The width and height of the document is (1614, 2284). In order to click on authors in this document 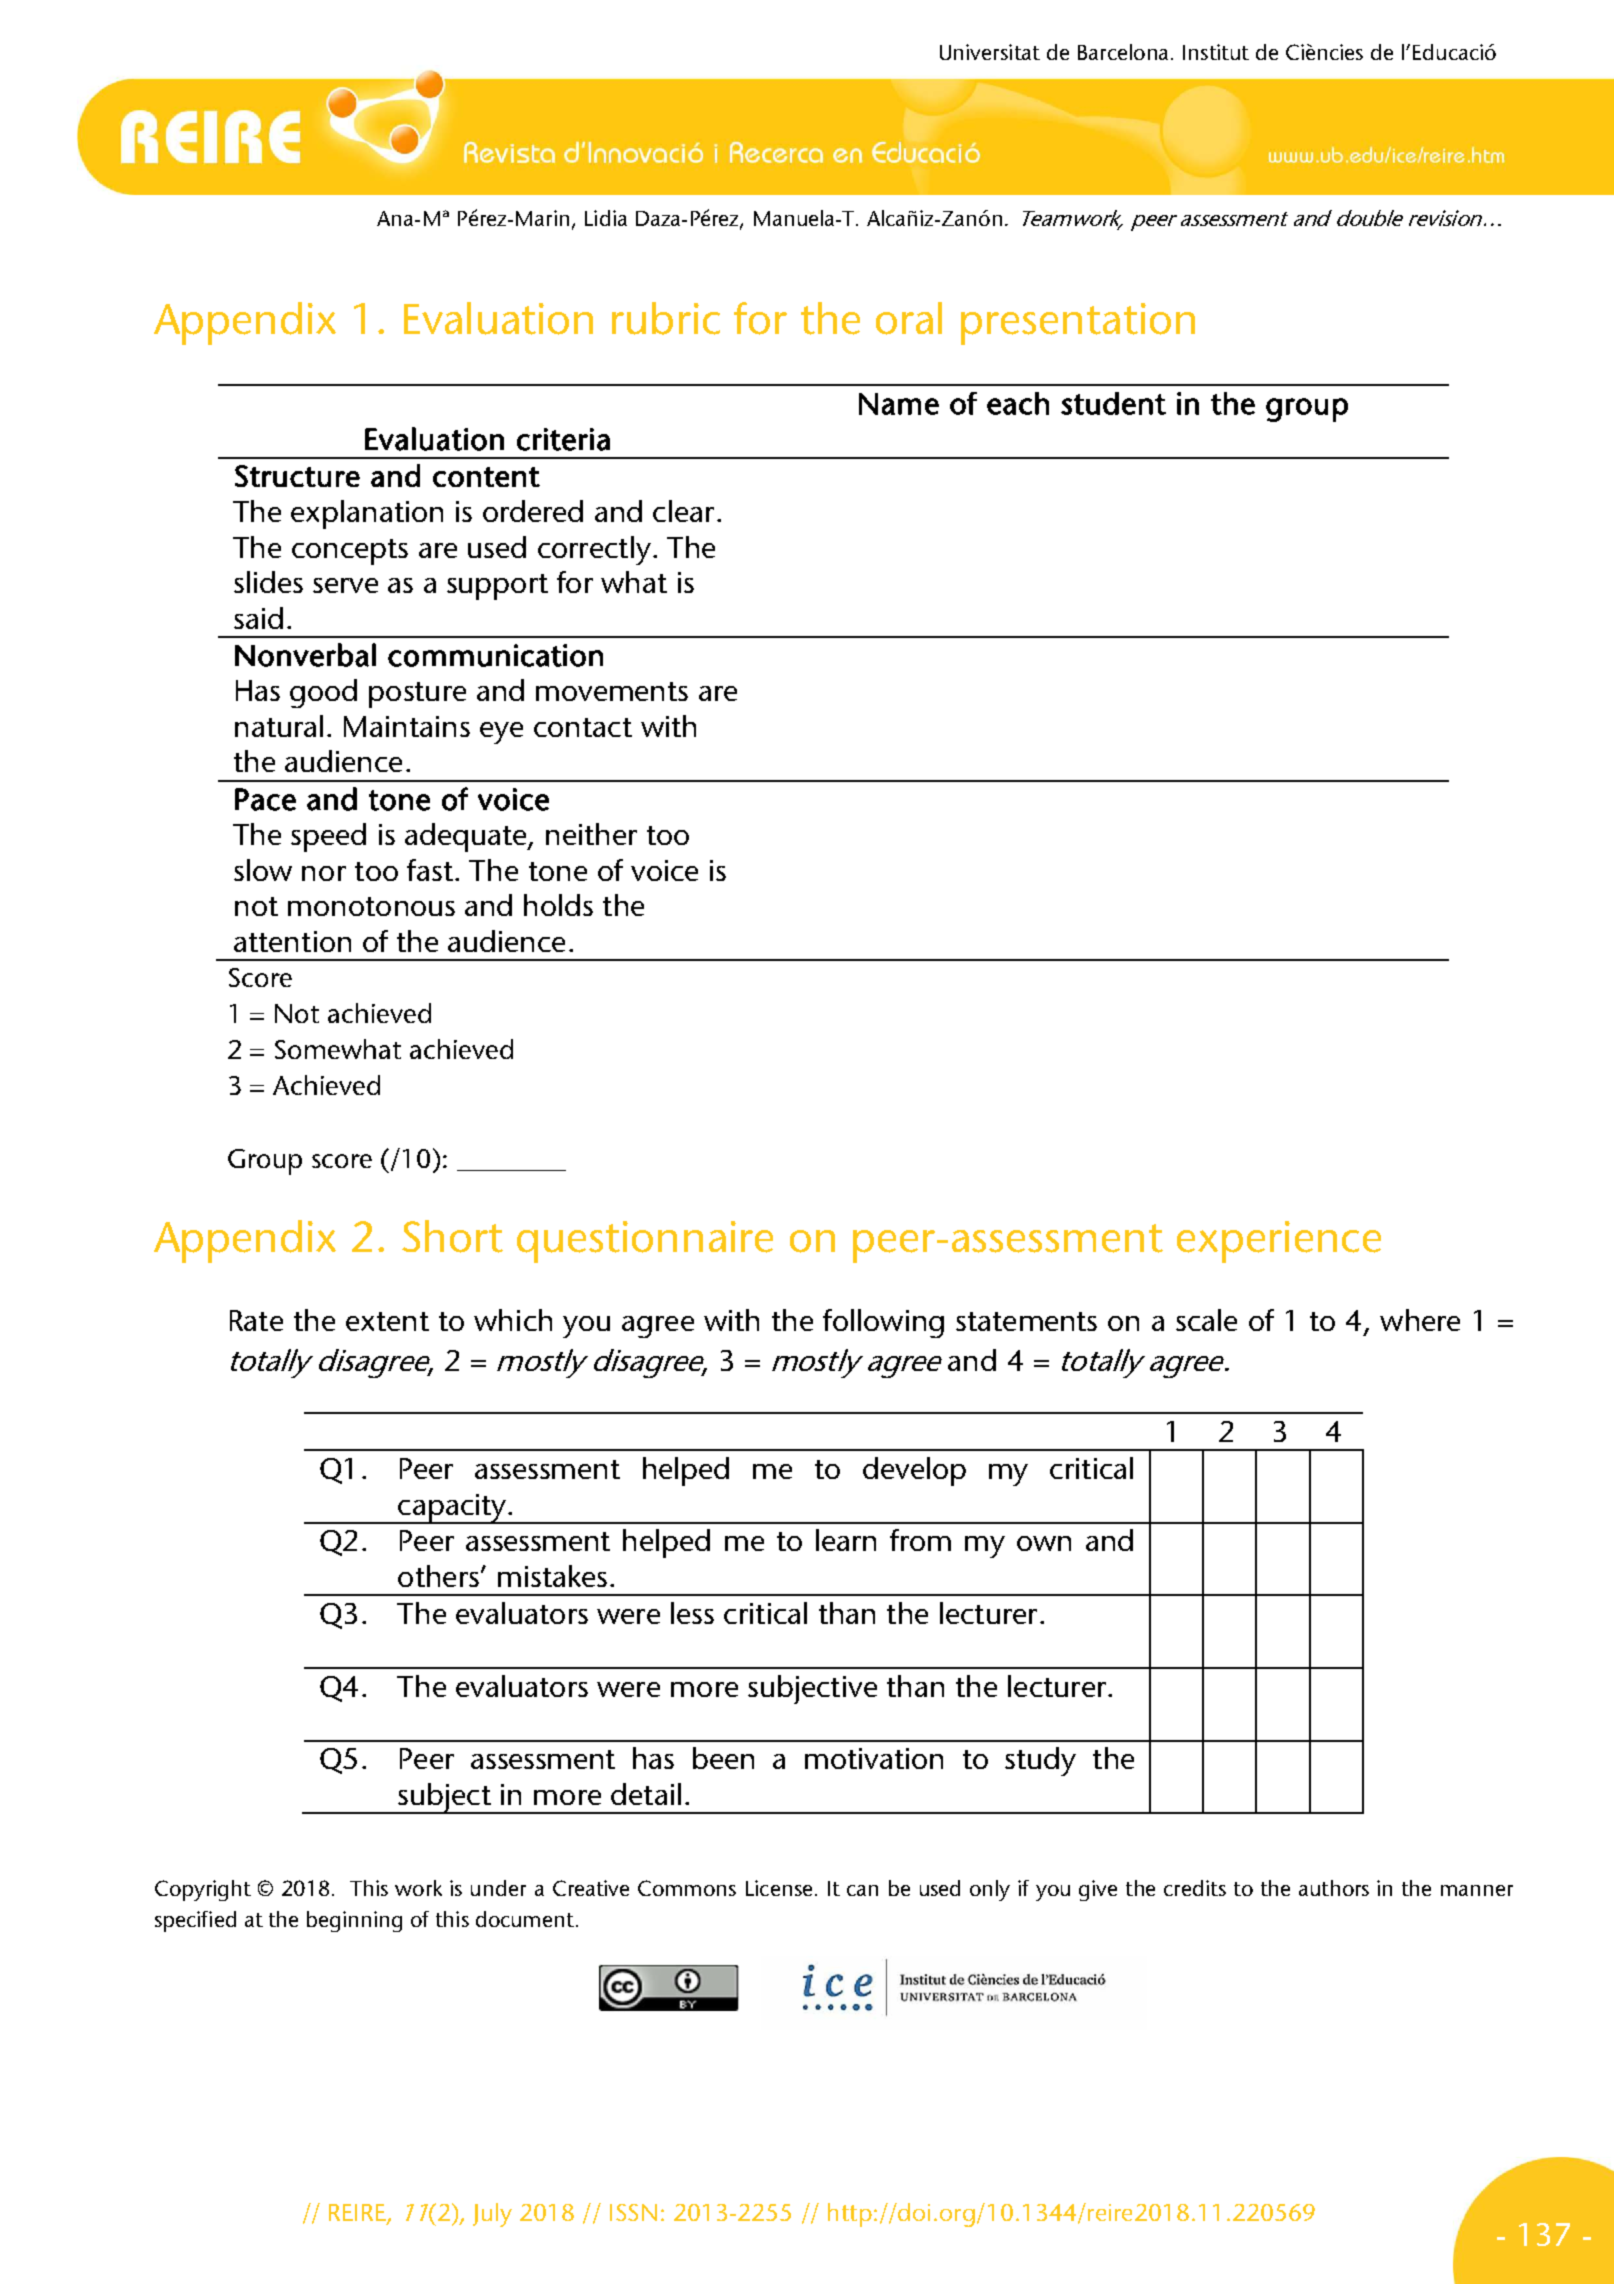, I will do `click(1334, 1888)`.
